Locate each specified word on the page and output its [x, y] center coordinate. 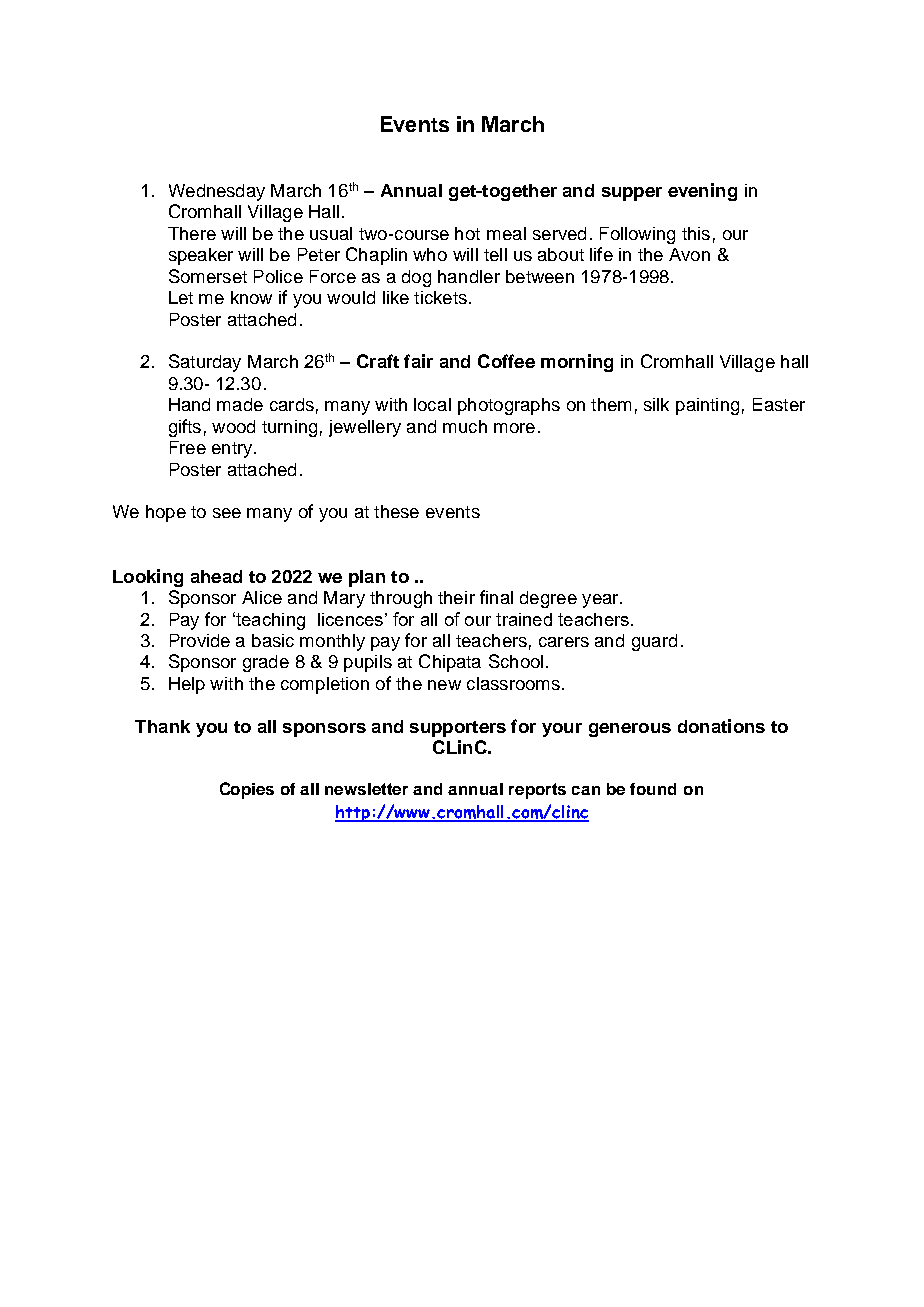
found [653, 789]
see [227, 513]
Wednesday [217, 192]
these [396, 511]
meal [506, 233]
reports [537, 791]
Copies [247, 790]
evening [702, 192]
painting [707, 406]
